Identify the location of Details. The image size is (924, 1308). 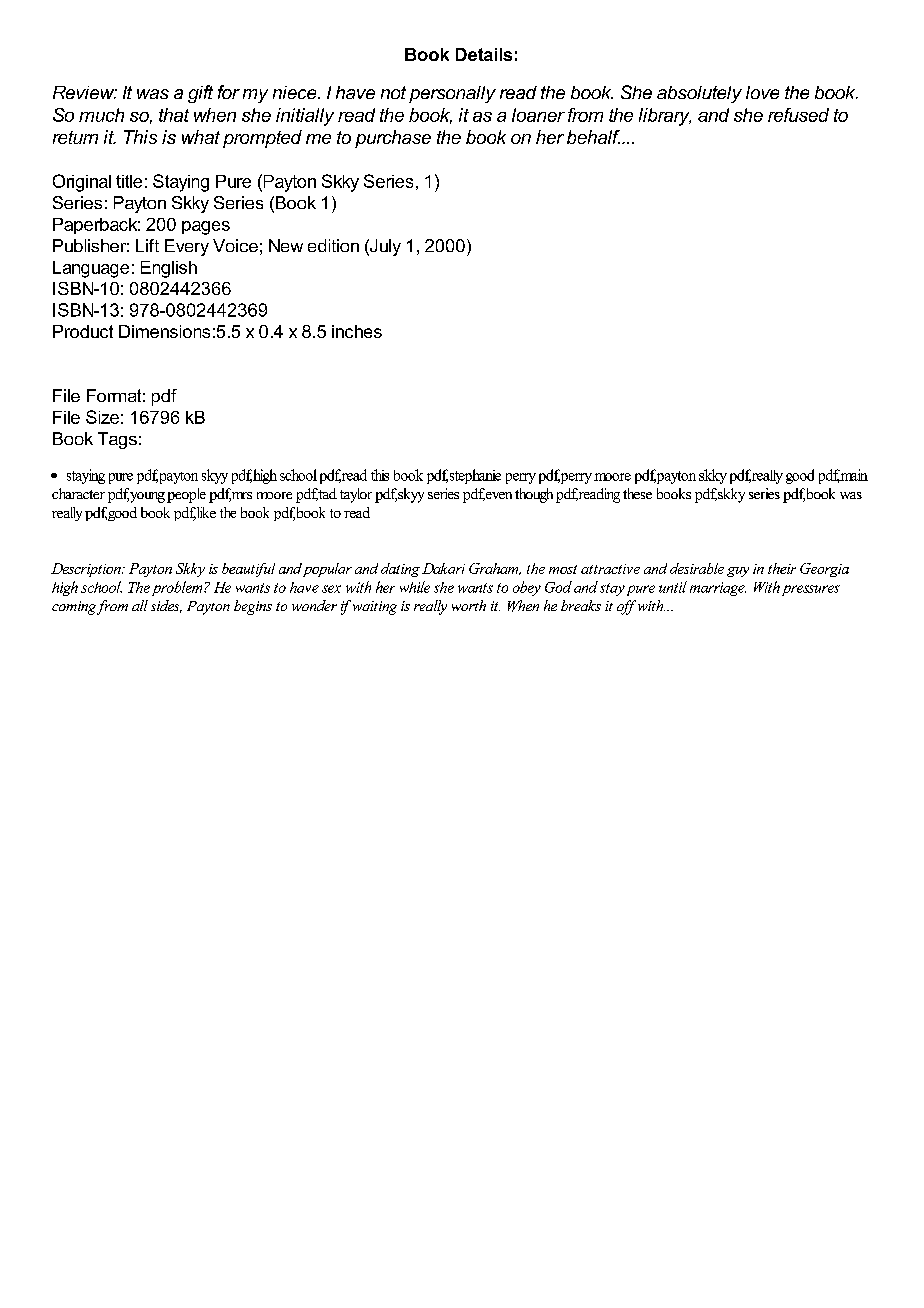
(484, 54).
